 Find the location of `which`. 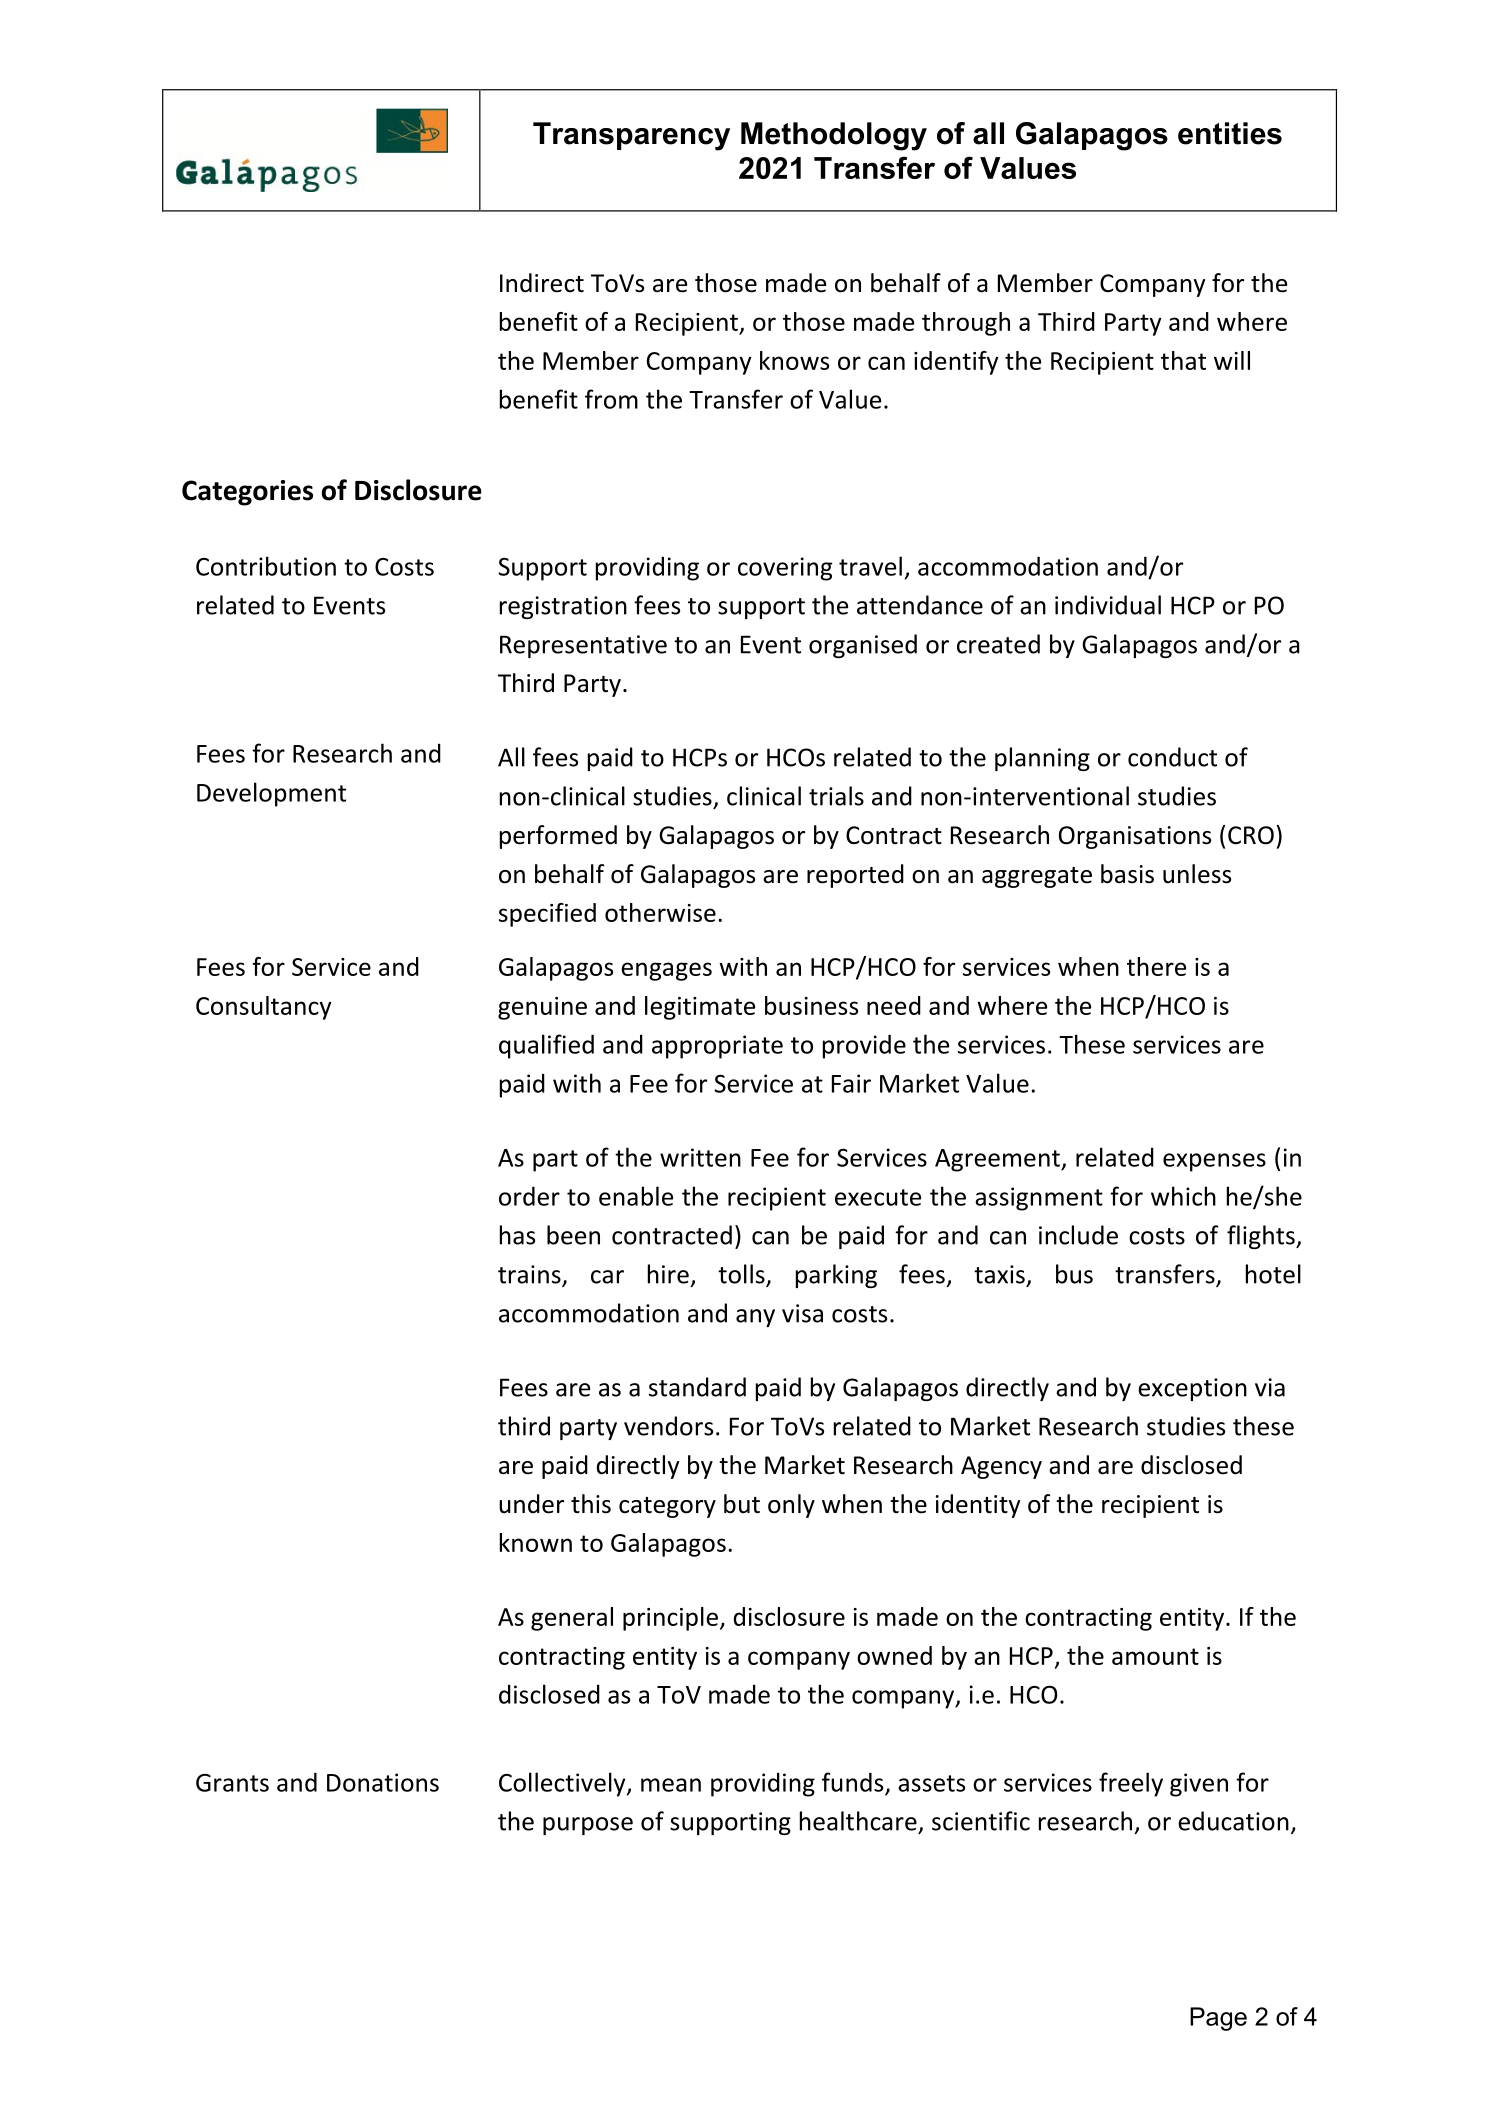

which is located at coordinates (1183, 1196).
